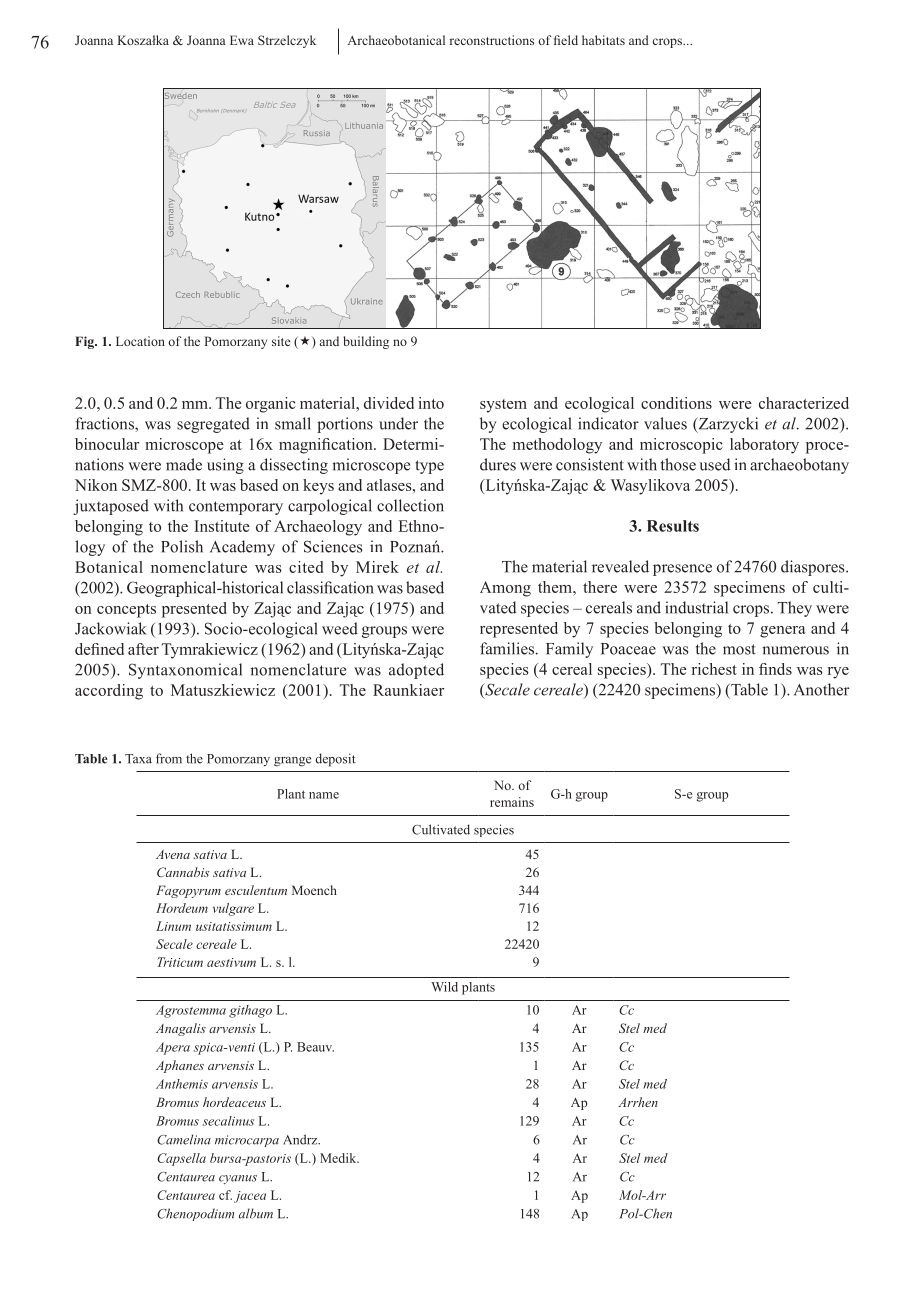 This screenshot has width=924, height=1308. What do you see at coordinates (242, 40) in the screenshot?
I see `Ewa` at bounding box center [242, 40].
